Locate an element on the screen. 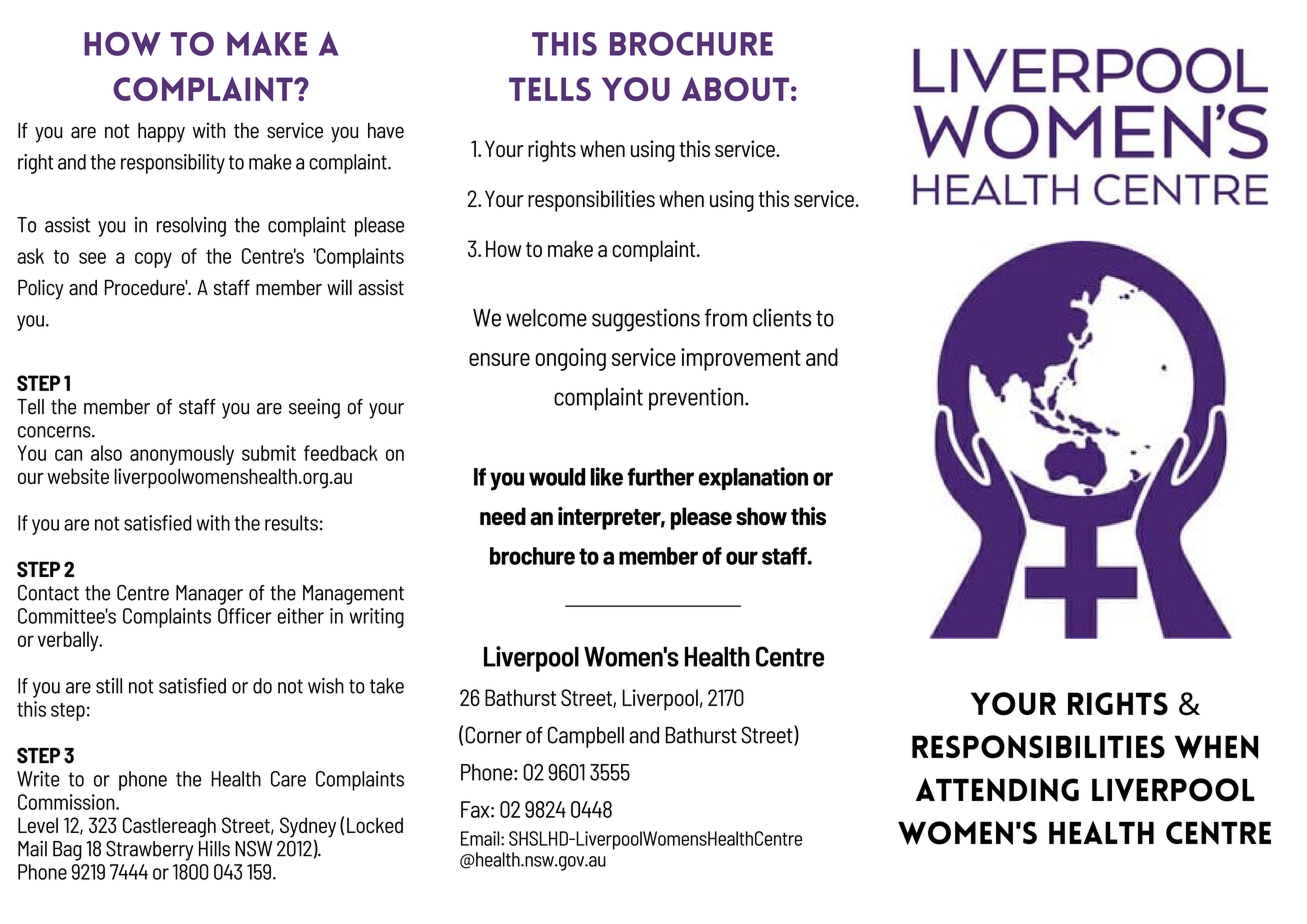 This screenshot has width=1307, height=924. take is located at coordinates (387, 686).
